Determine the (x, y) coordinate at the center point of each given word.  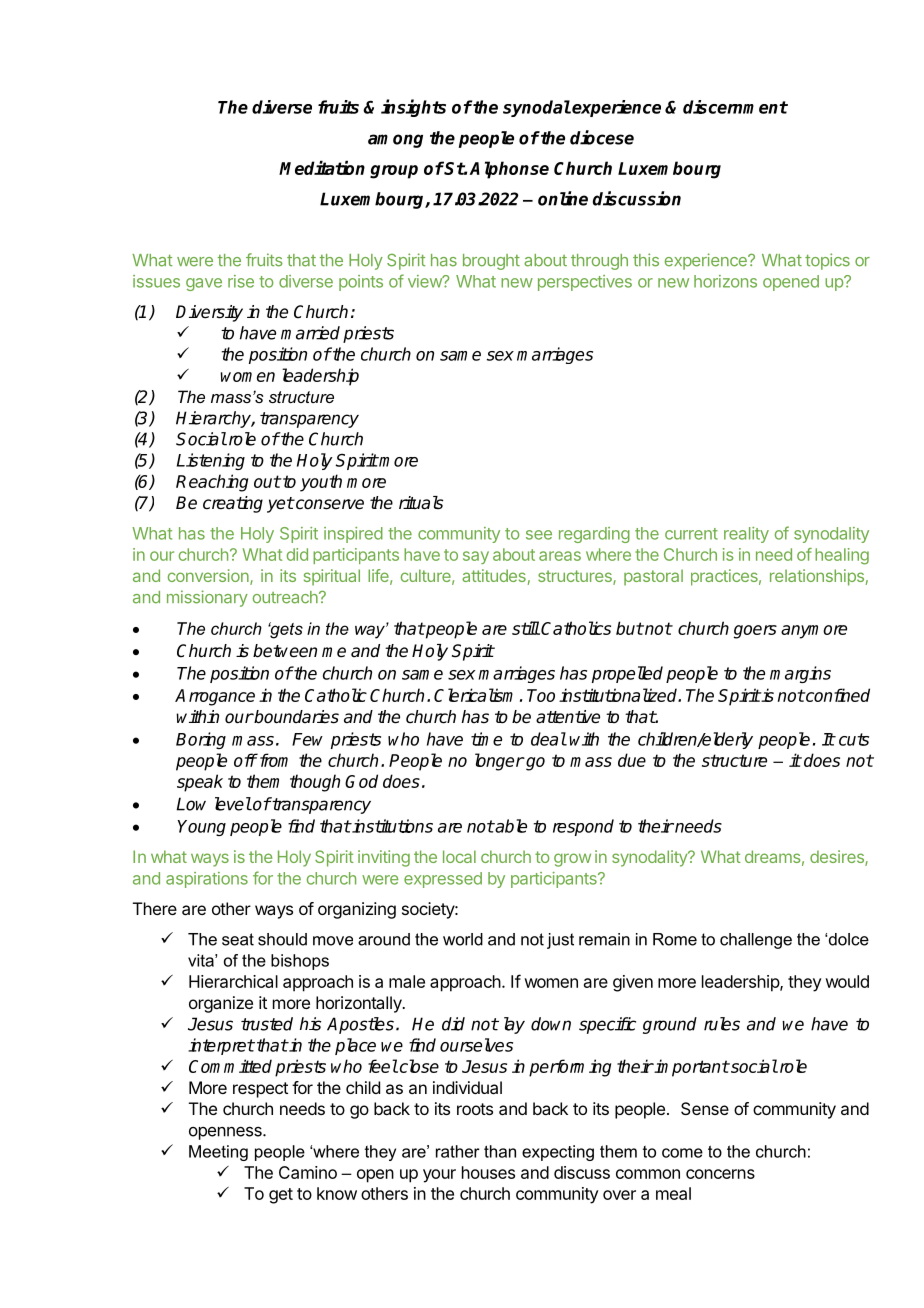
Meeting (218, 1153)
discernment (735, 107)
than (500, 1151)
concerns (720, 1174)
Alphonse (509, 170)
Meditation (322, 167)
